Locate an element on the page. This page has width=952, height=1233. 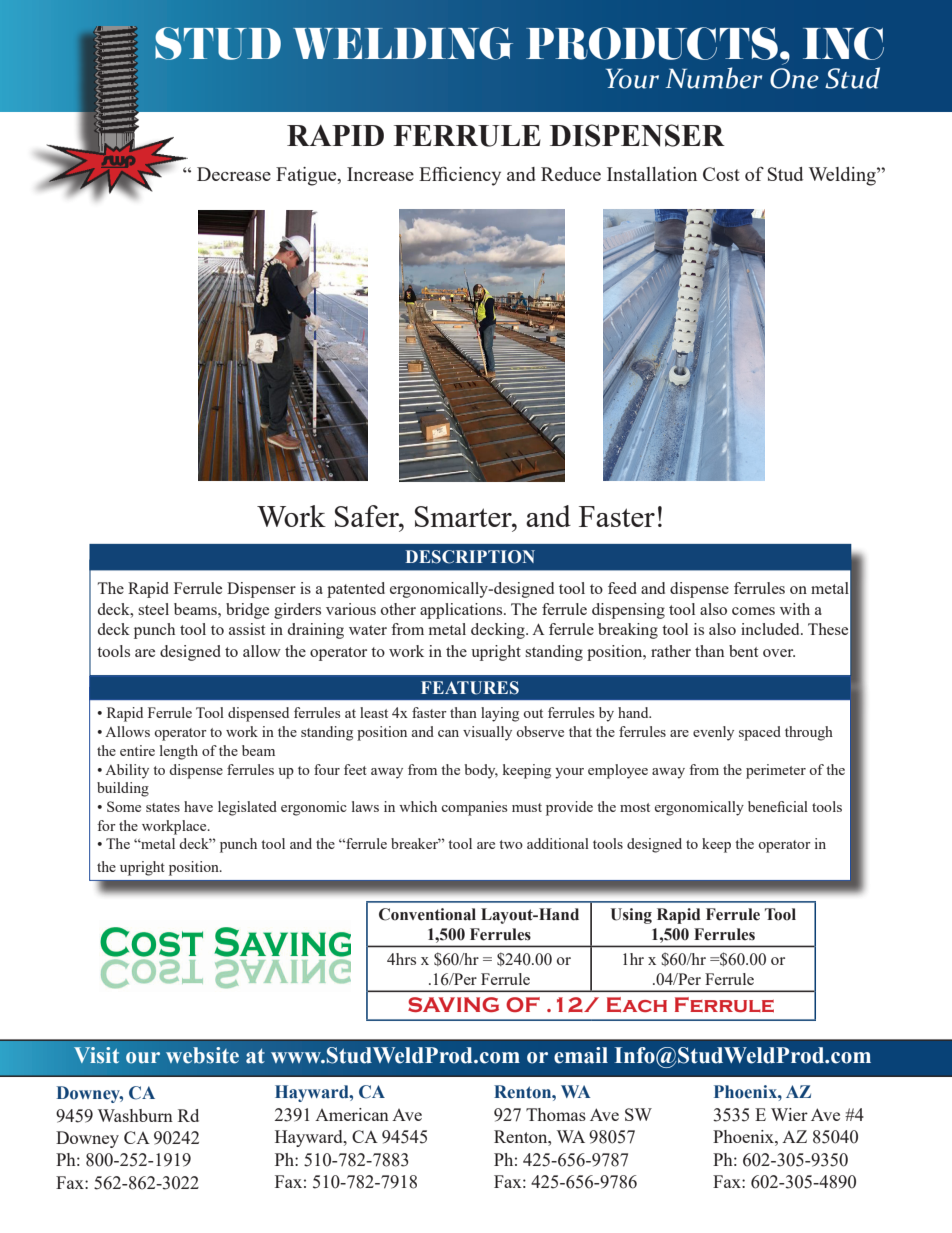
Decrease is located at coordinates (234, 174).
